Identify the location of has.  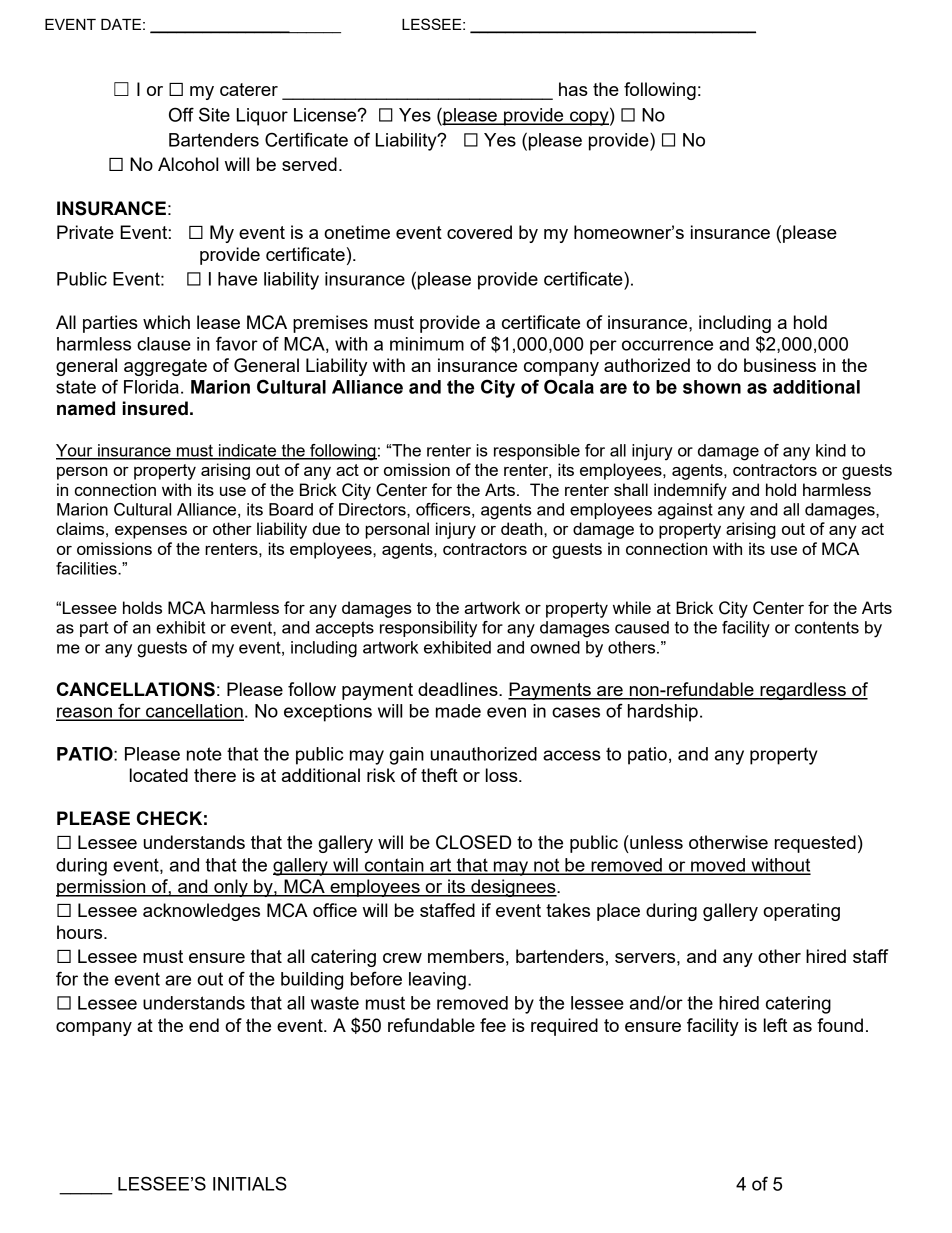
(573, 89).
